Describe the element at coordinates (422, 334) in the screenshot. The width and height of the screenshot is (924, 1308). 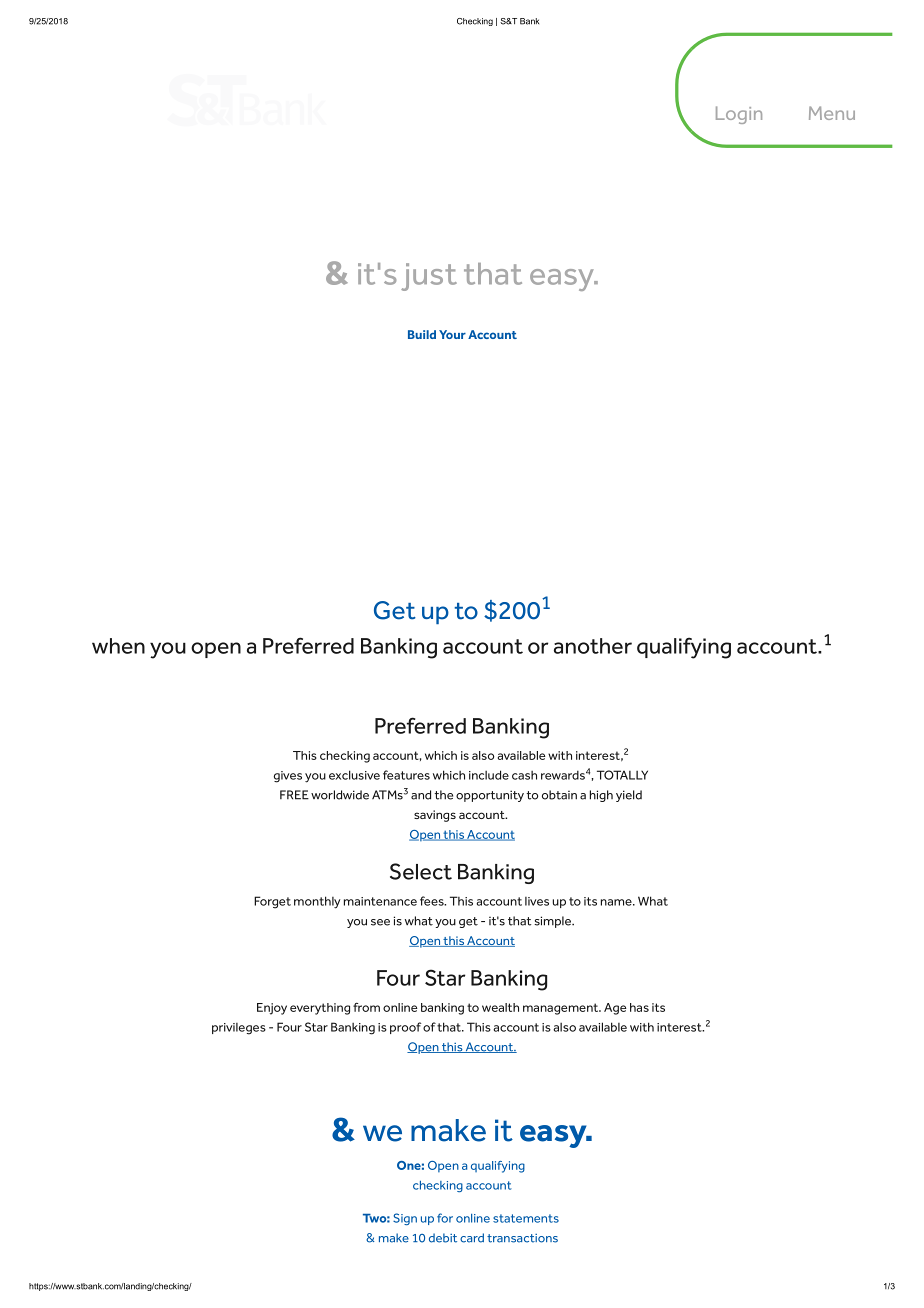
I see `Build` at that location.
